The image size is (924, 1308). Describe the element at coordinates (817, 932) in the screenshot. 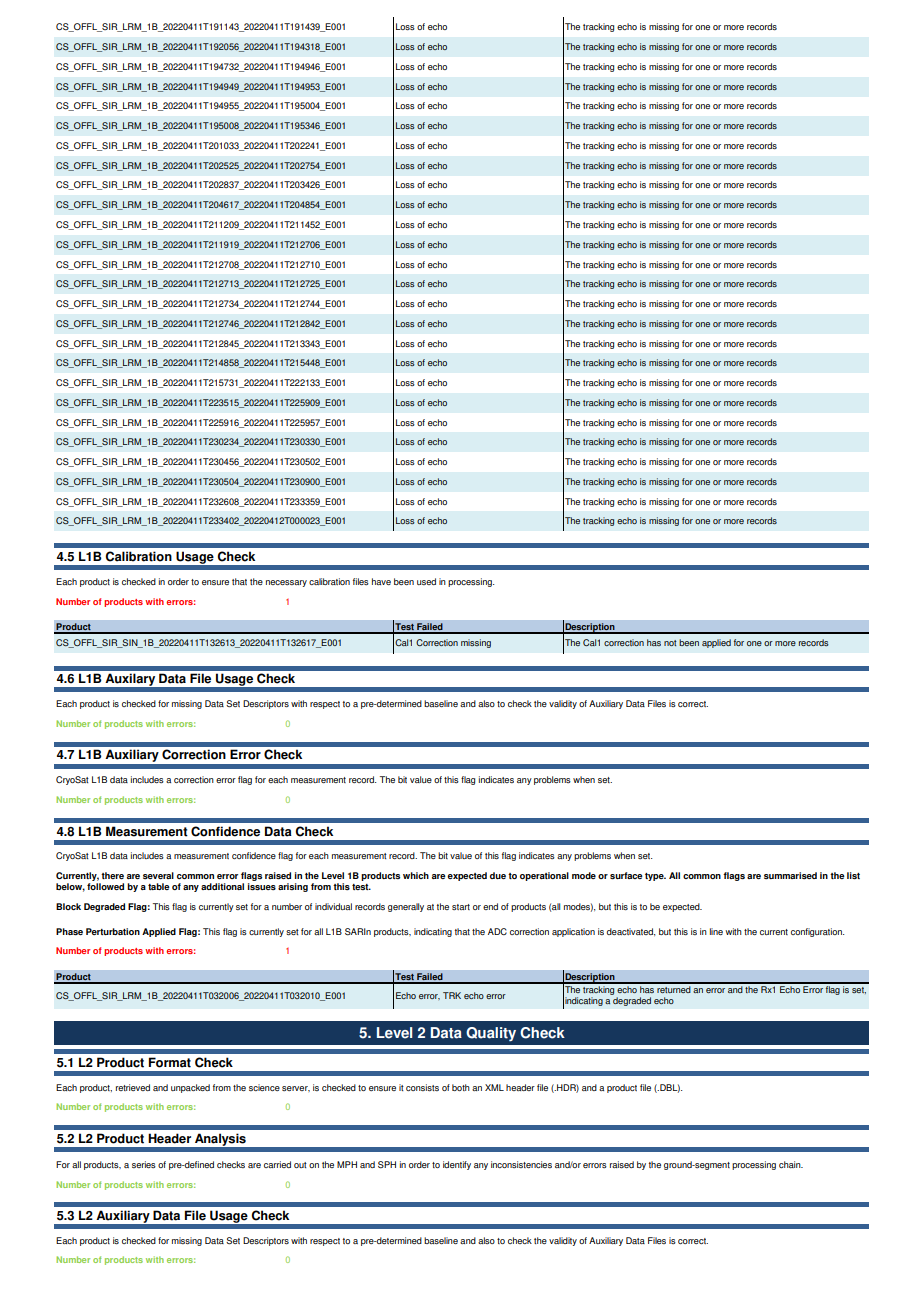

I see `configuration` at that location.
